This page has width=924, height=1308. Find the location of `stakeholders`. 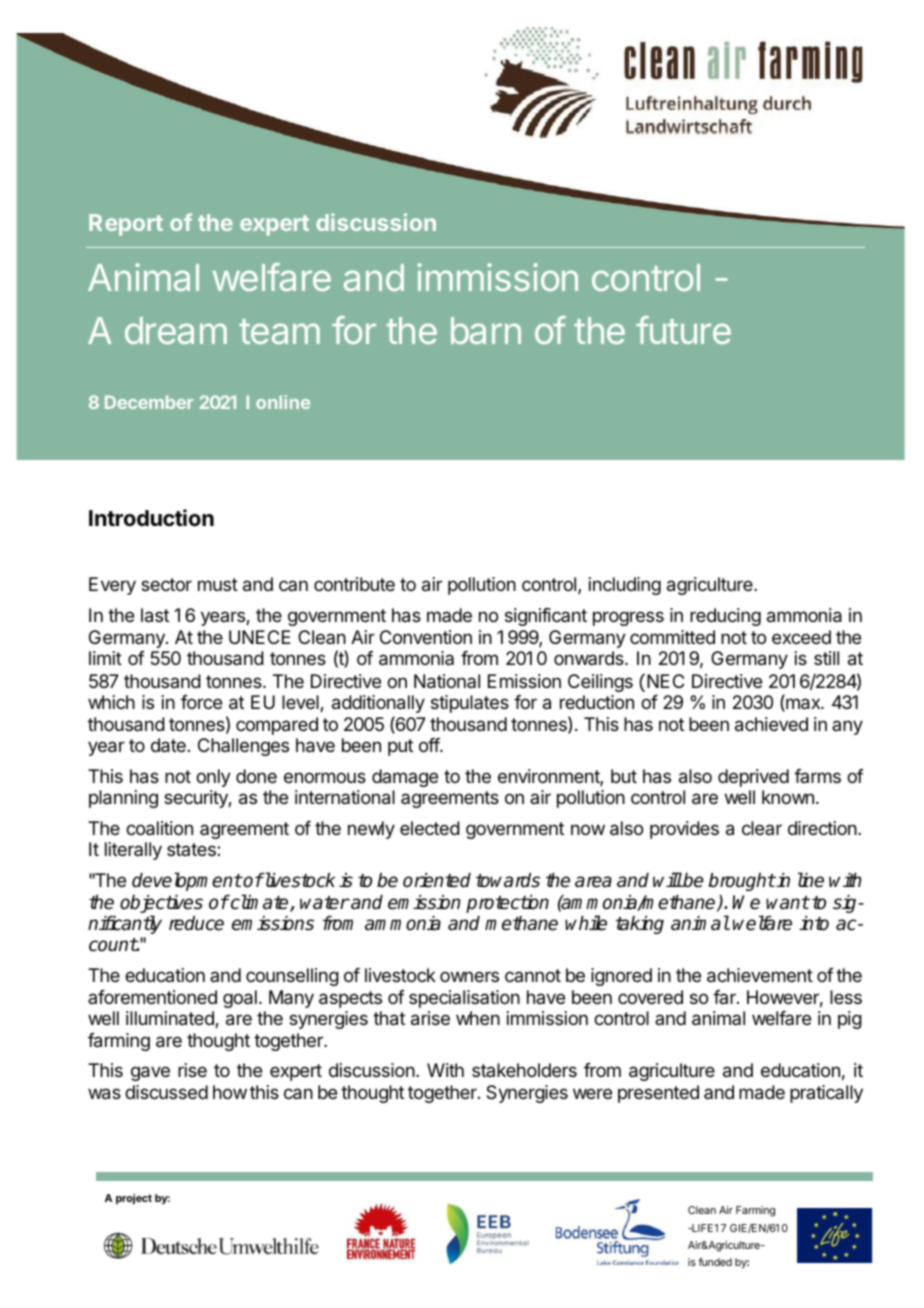

stakeholders is located at coordinates (524, 1070).
